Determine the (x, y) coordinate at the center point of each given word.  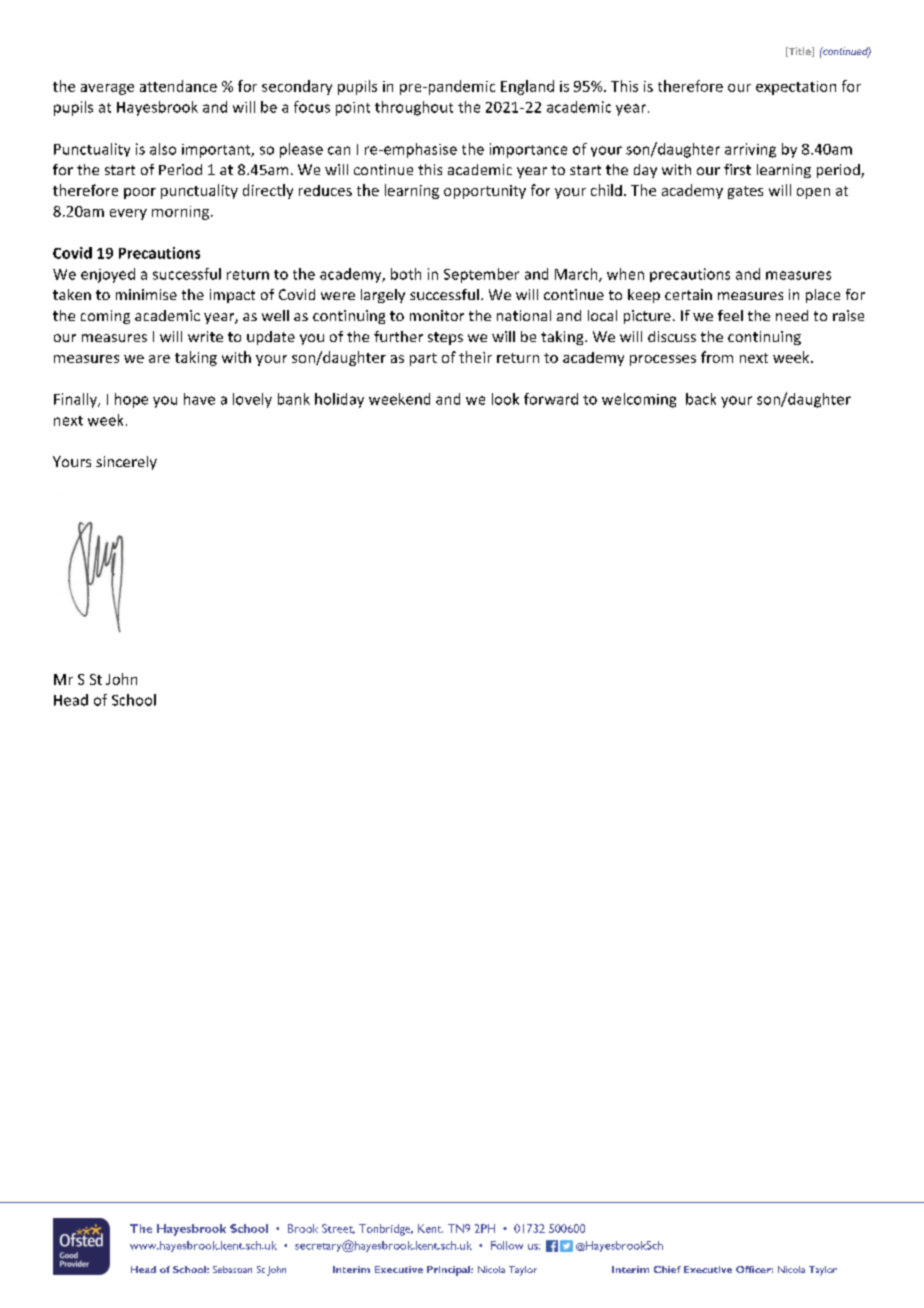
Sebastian (232, 1269)
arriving (750, 150)
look (505, 399)
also (163, 149)
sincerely (126, 463)
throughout (414, 108)
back (701, 399)
